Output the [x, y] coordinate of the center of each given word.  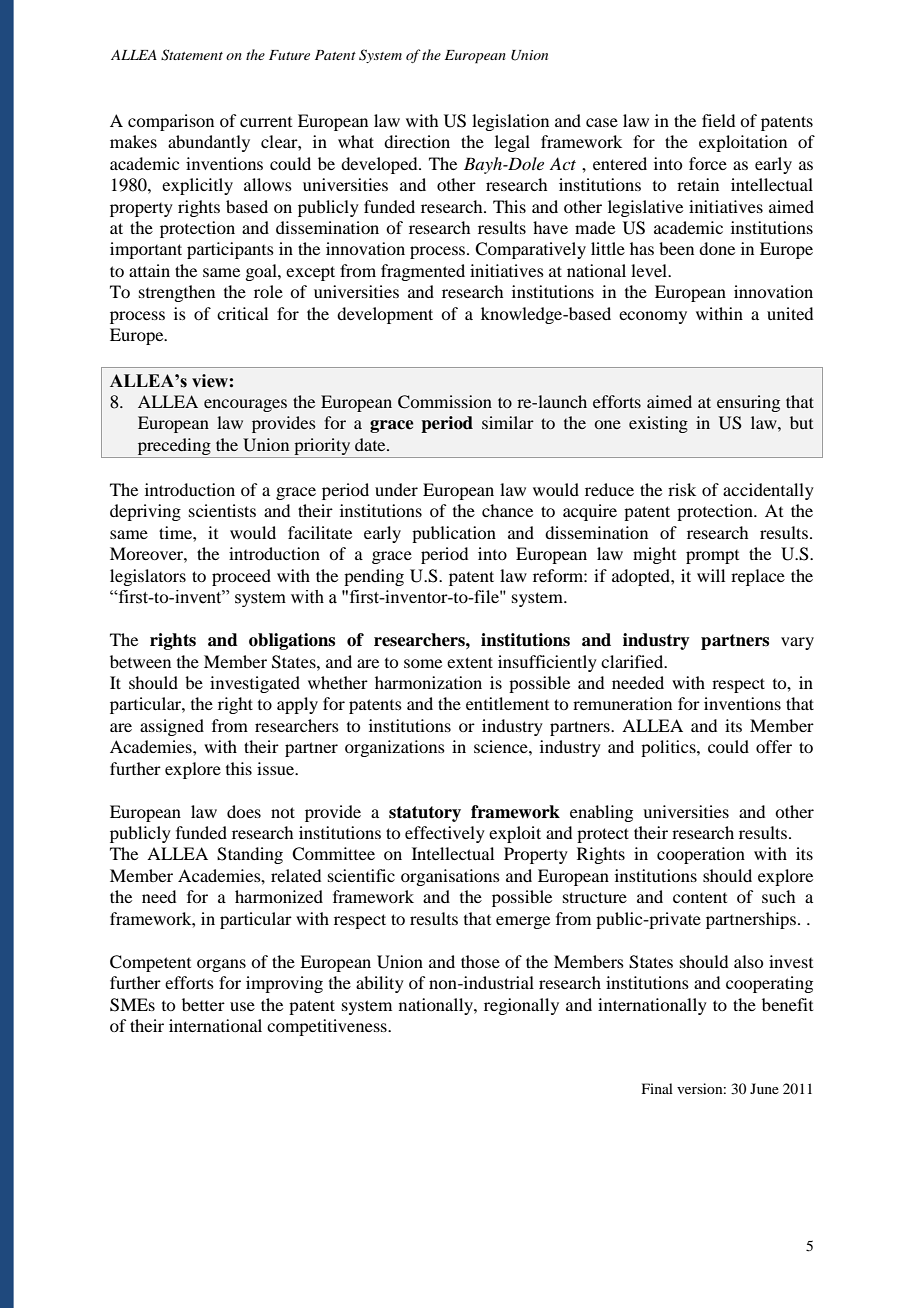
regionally [521, 1006]
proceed [241, 577]
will [711, 575]
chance [507, 510]
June [764, 1088]
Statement [192, 55]
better [203, 1004]
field [718, 120]
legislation [510, 122]
